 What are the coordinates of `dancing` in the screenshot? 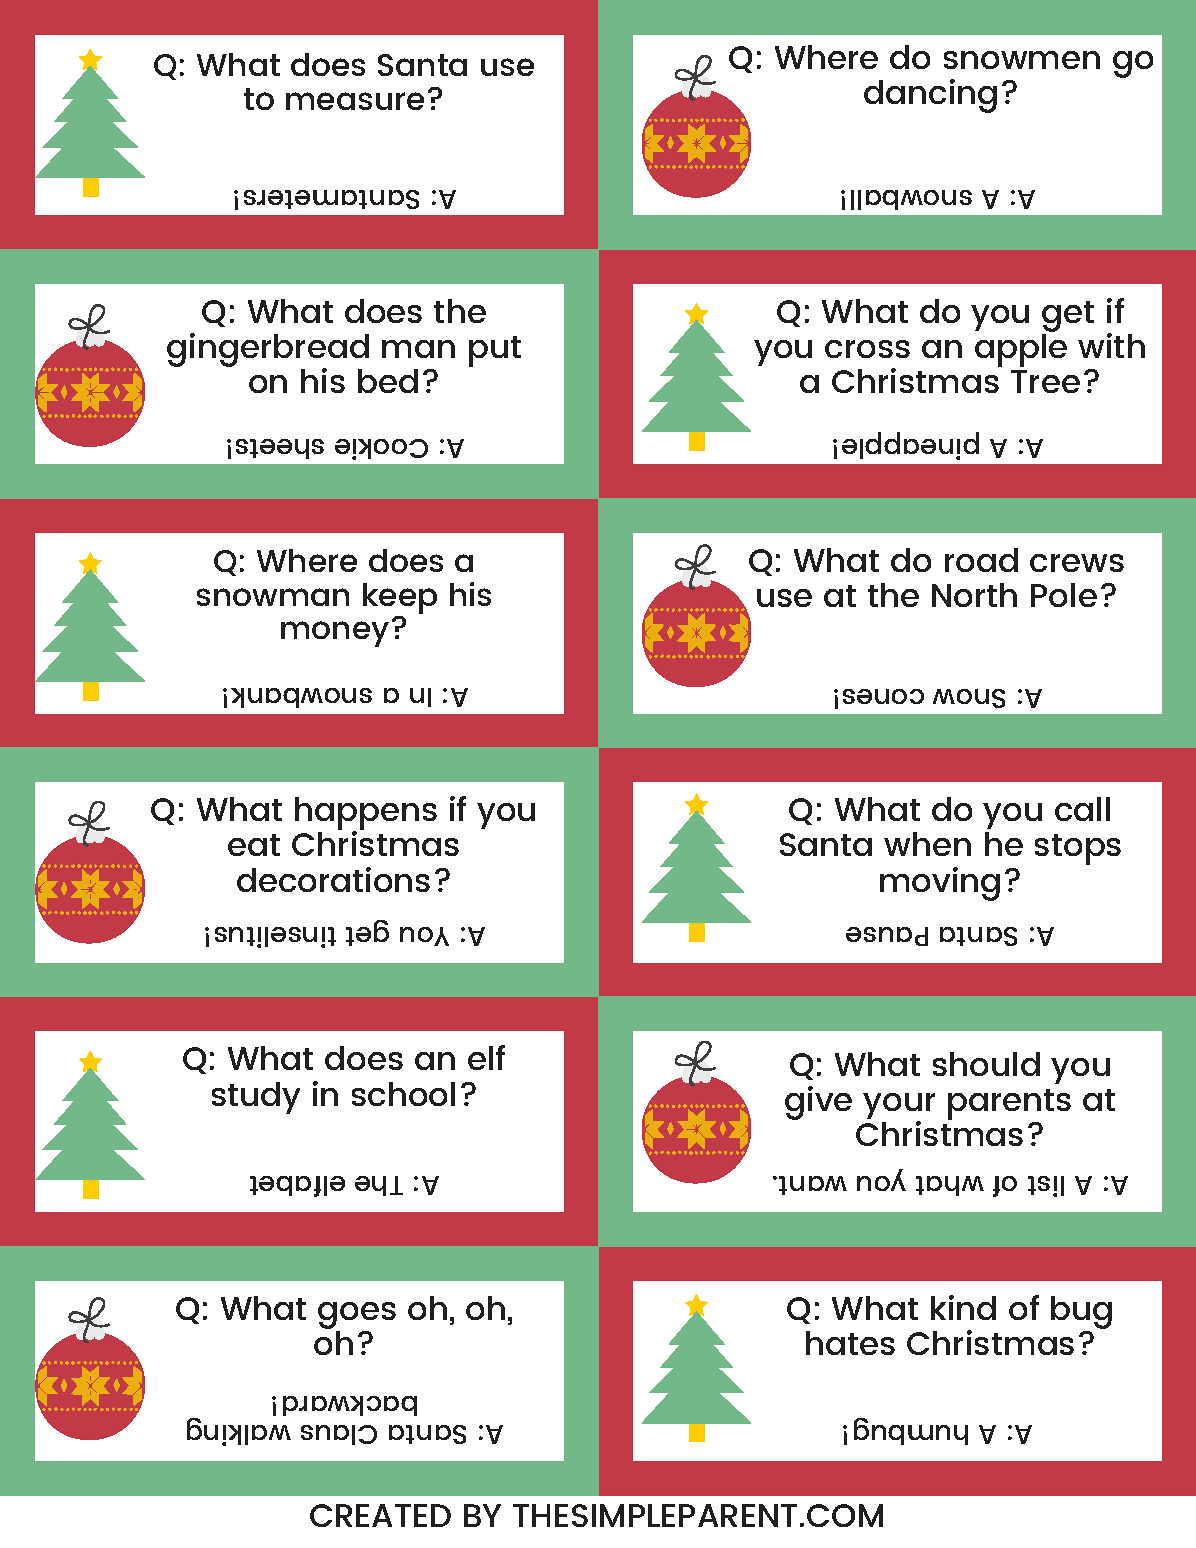 It's located at (930, 96).
